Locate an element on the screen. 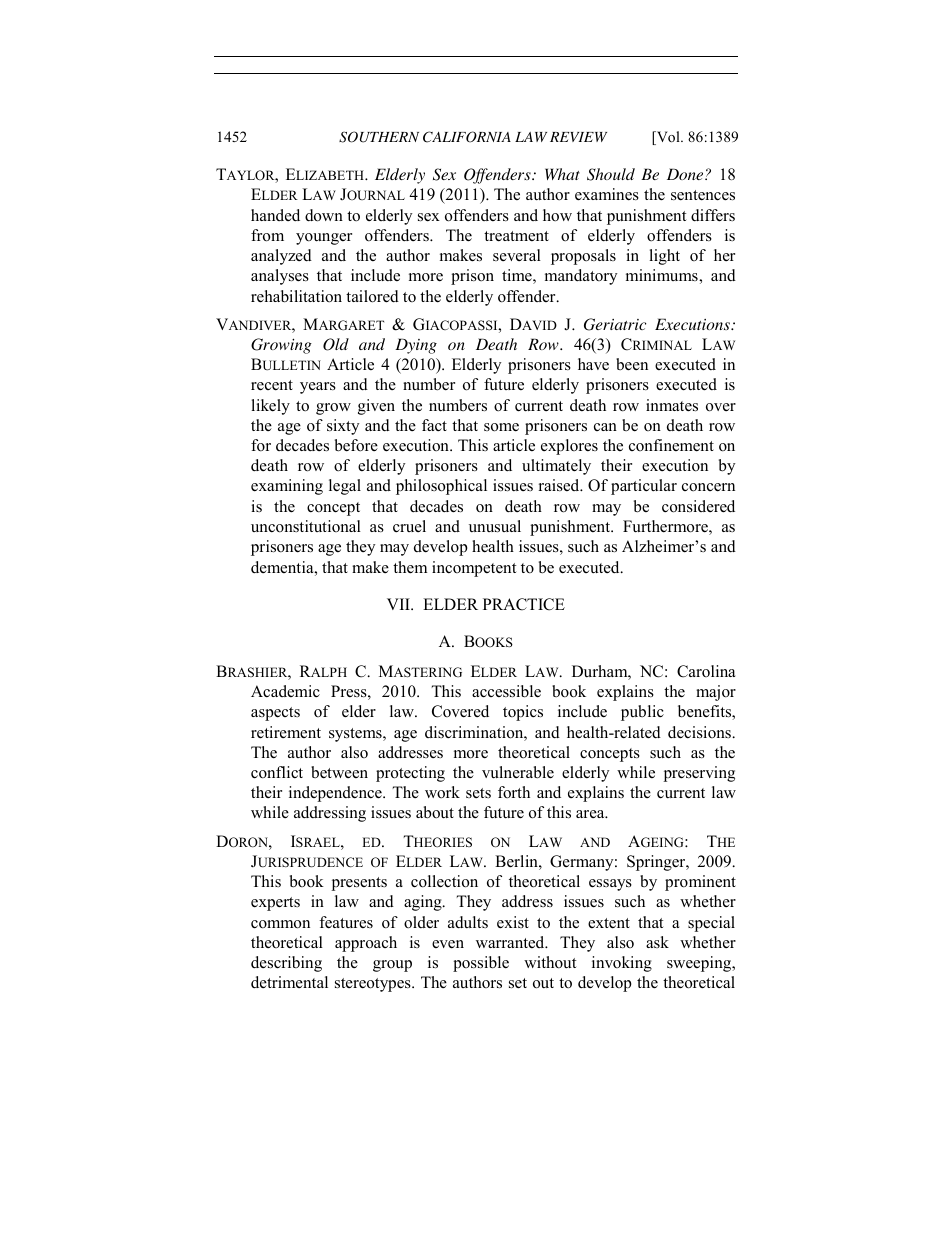 The width and height of the screenshot is (952, 1233). sixty is located at coordinates (343, 427).
